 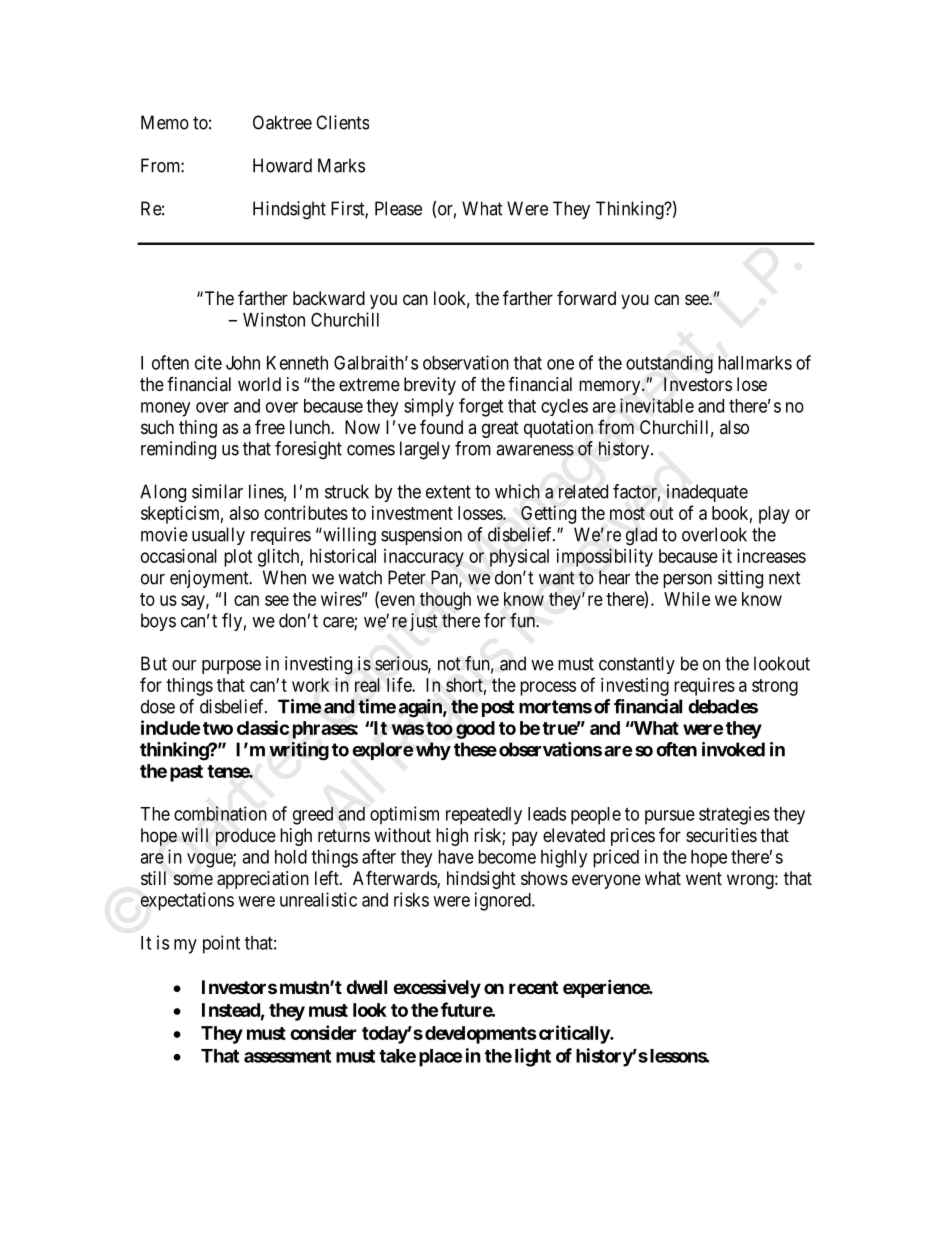 What do you see at coordinates (287, 1056) in the screenshot?
I see `assessment` at bounding box center [287, 1056].
